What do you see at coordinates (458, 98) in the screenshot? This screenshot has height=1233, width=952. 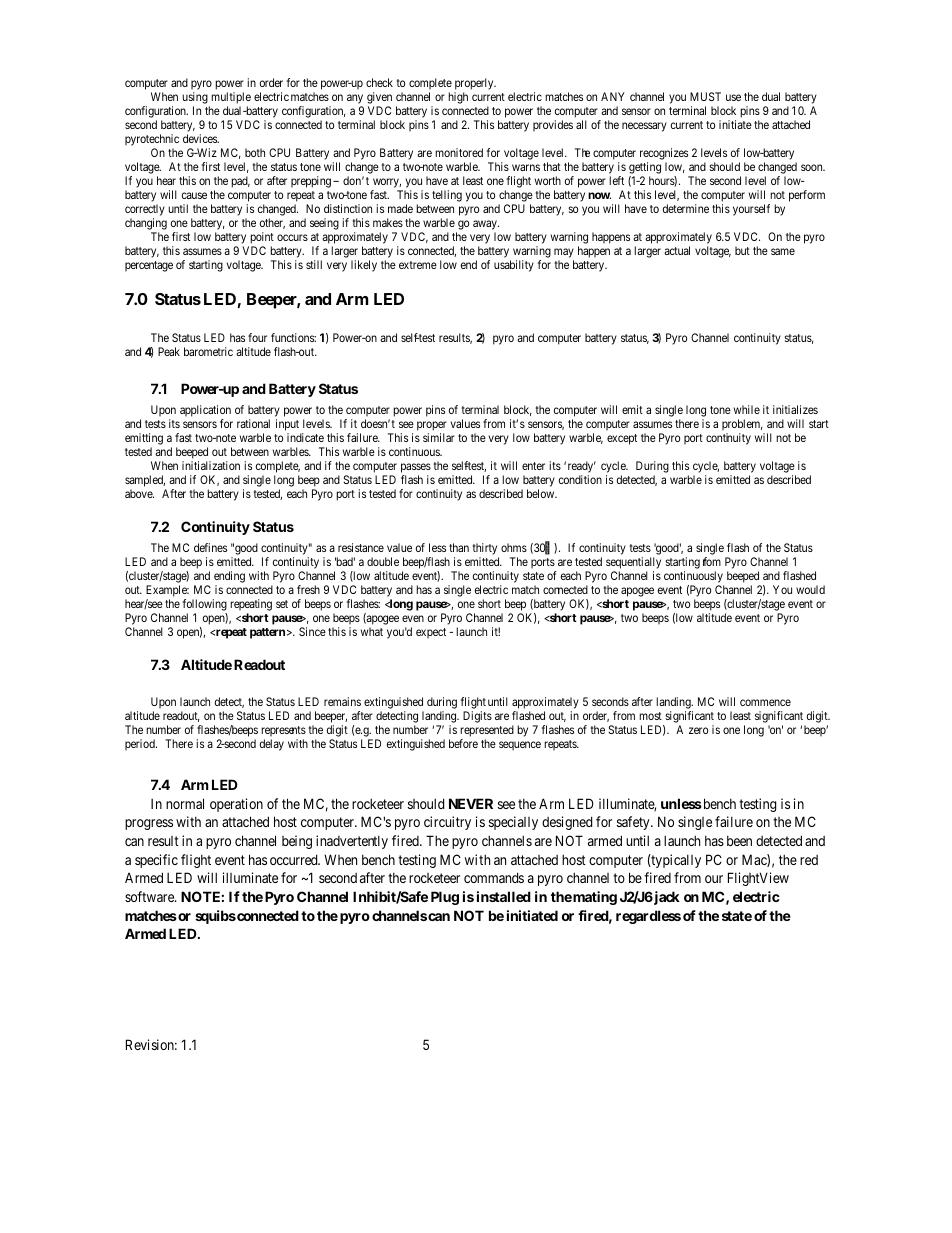 I see `high` at bounding box center [458, 98].
